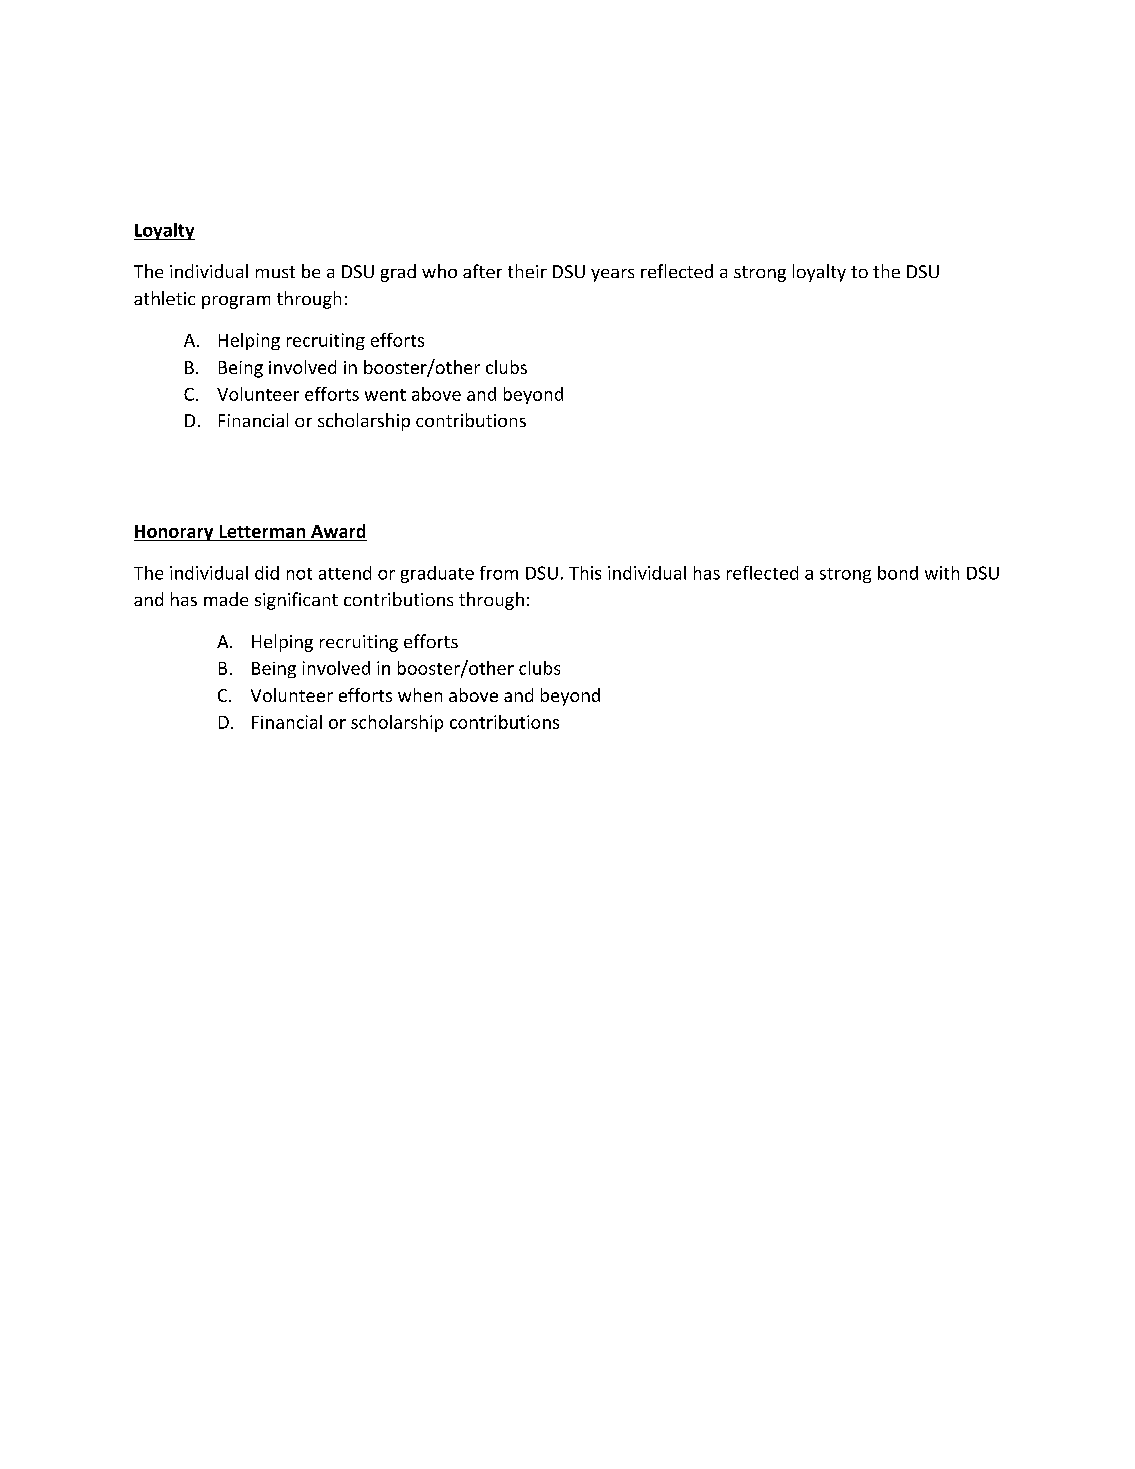  Describe the element at coordinates (898, 573) in the screenshot. I see `bond` at that location.
